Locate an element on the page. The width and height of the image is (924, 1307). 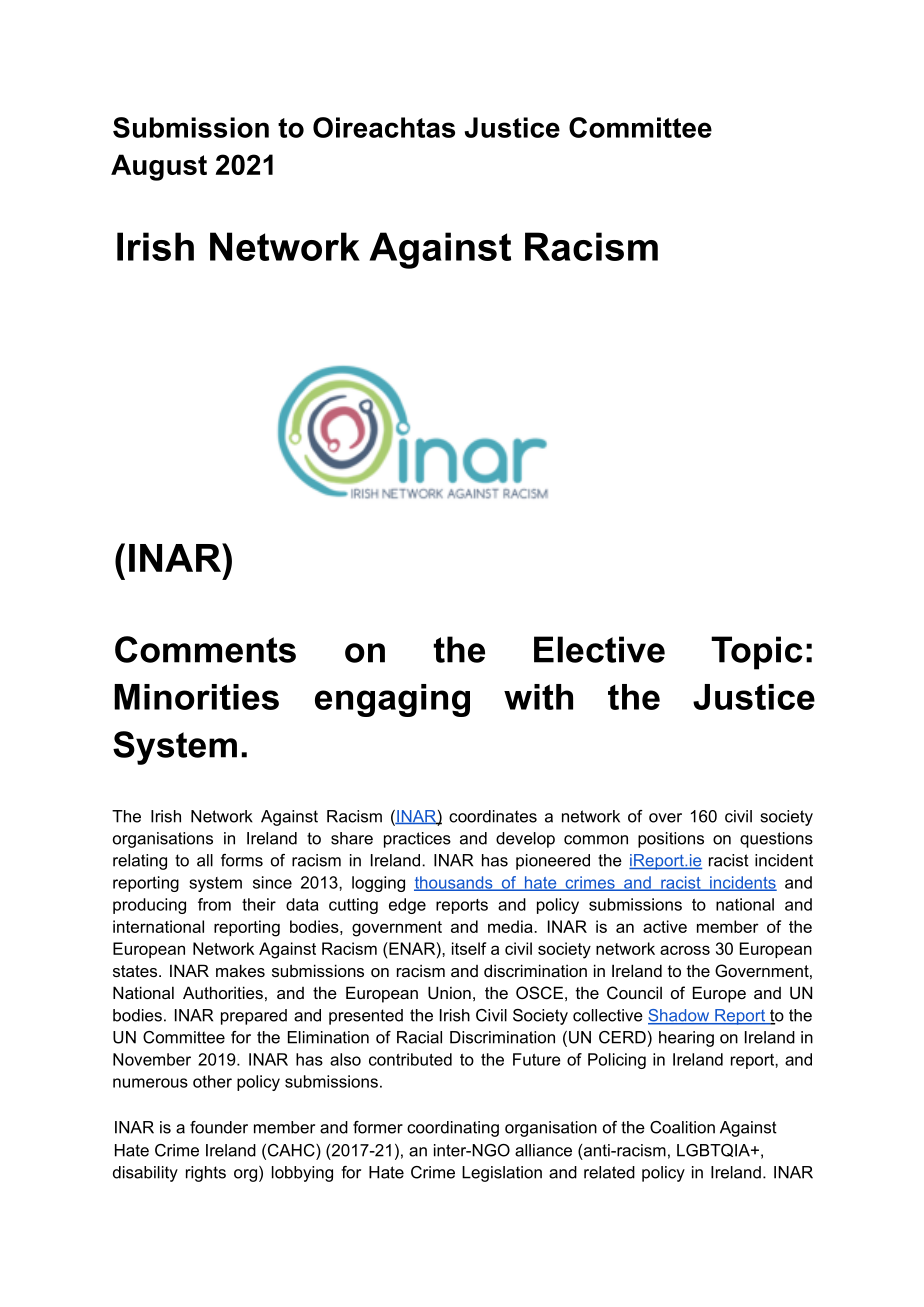
Comments is located at coordinates (205, 649).
